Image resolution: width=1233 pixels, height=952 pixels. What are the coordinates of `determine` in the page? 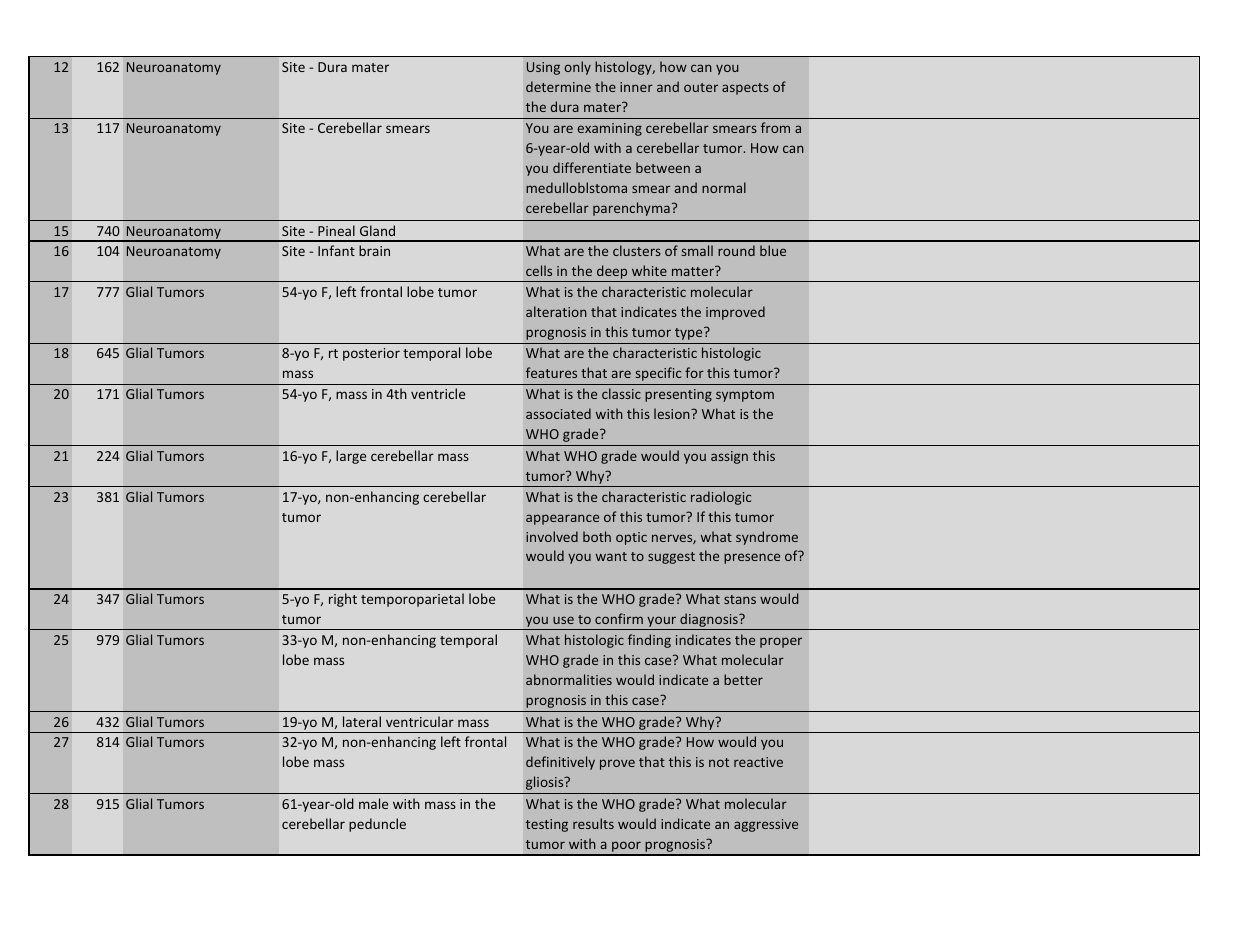 It's located at (558, 86).
